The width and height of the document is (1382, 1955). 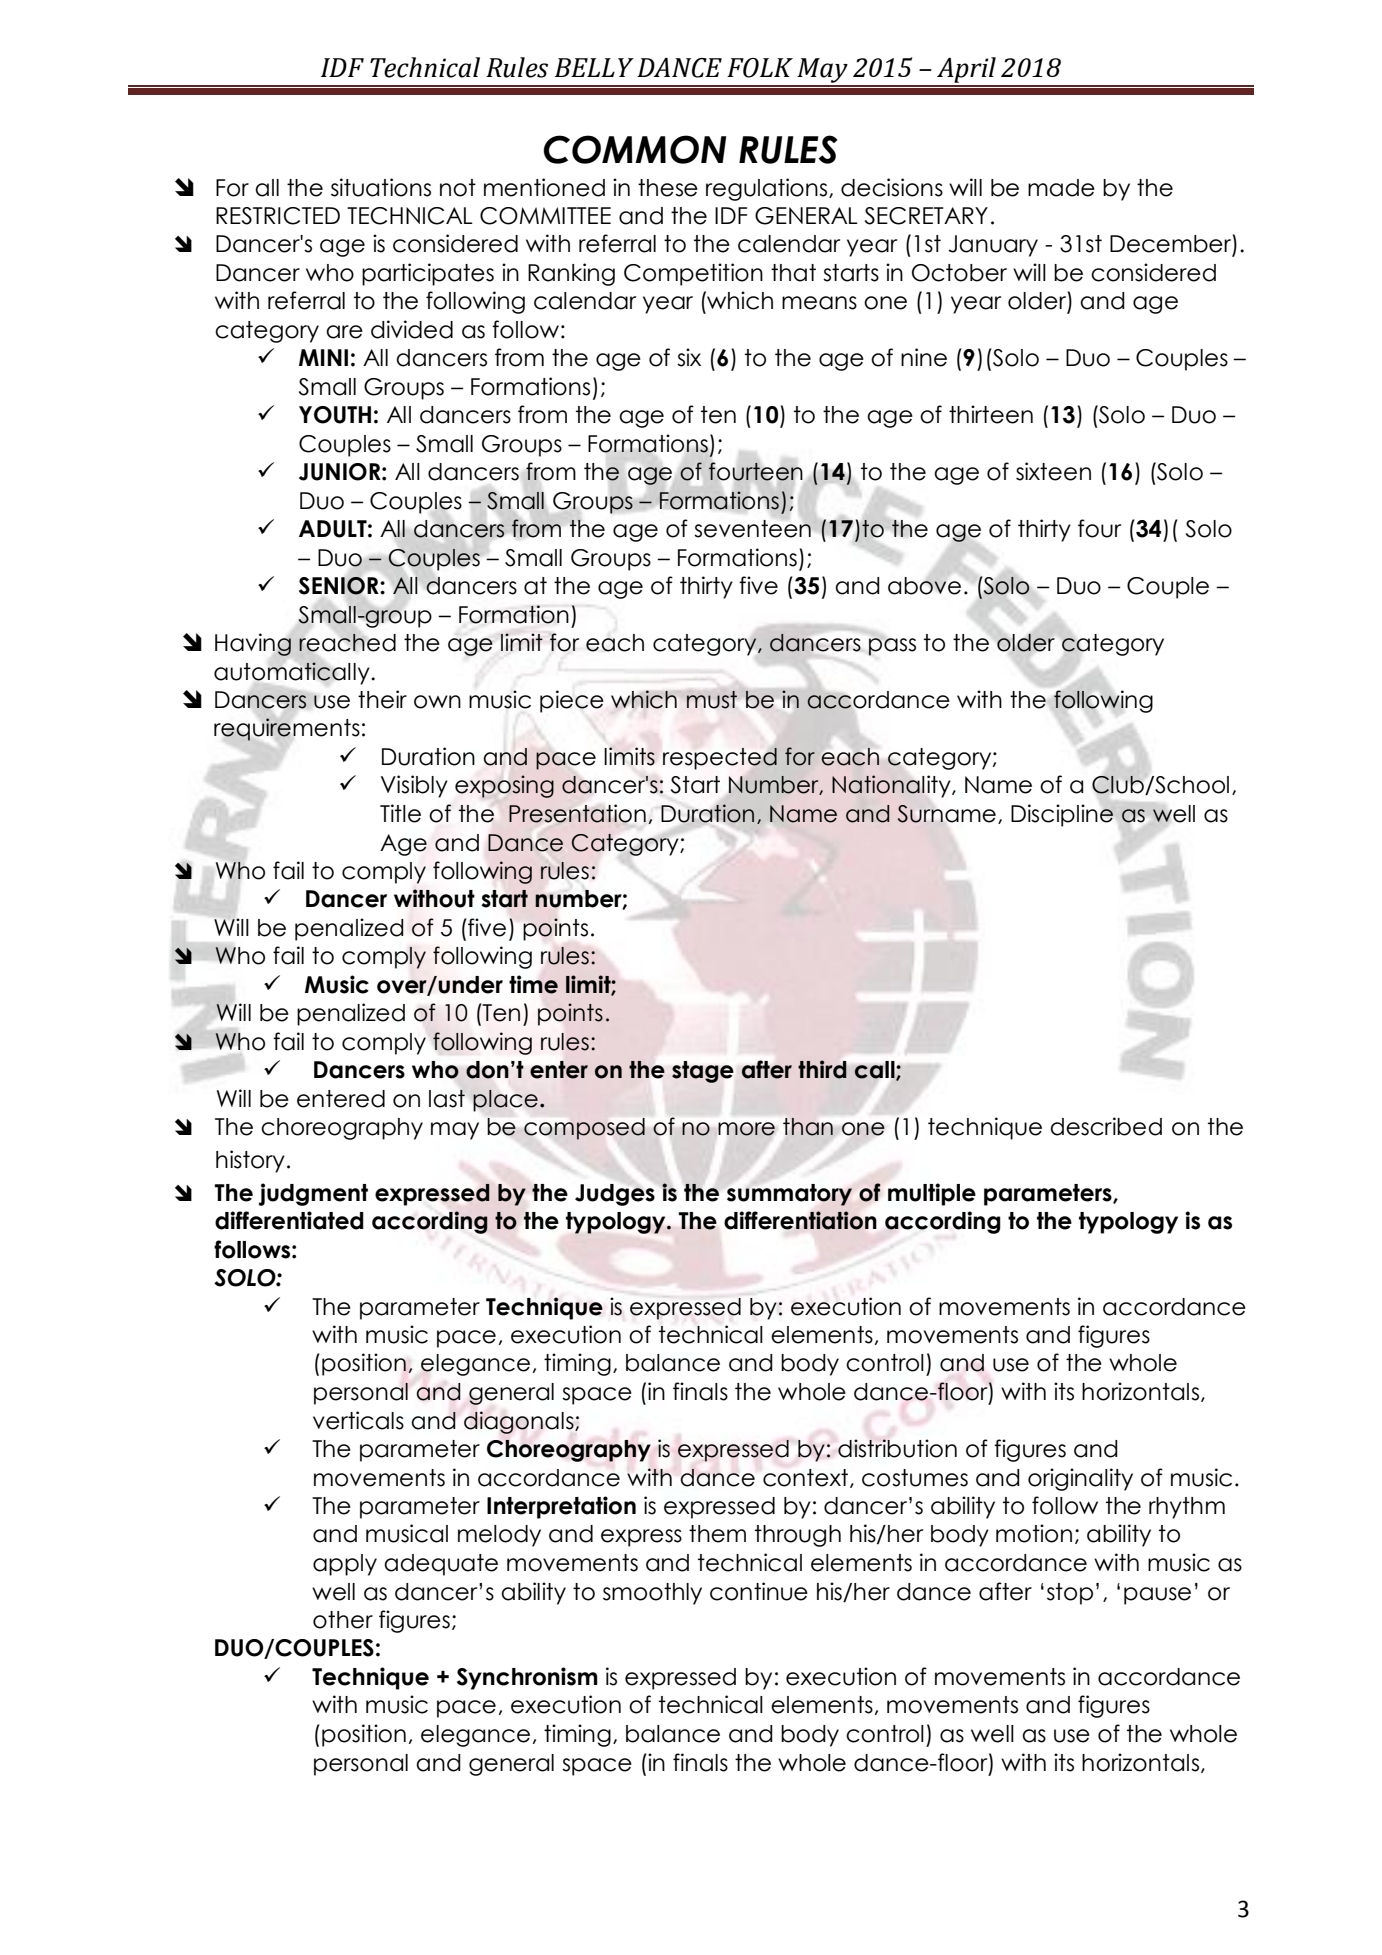 I want to click on stage, so click(x=703, y=1072).
